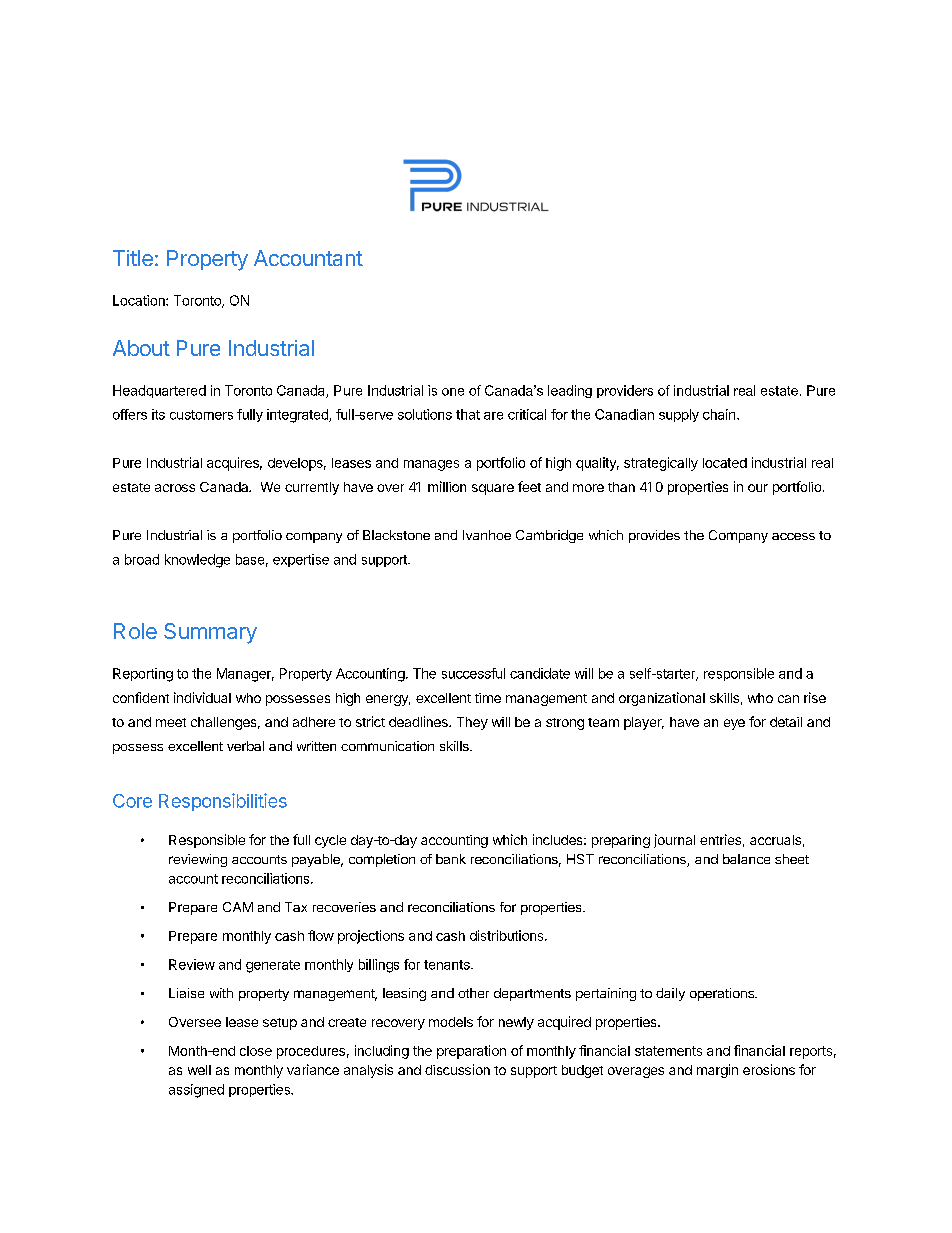  What do you see at coordinates (570, 391) in the document?
I see `leading` at bounding box center [570, 391].
